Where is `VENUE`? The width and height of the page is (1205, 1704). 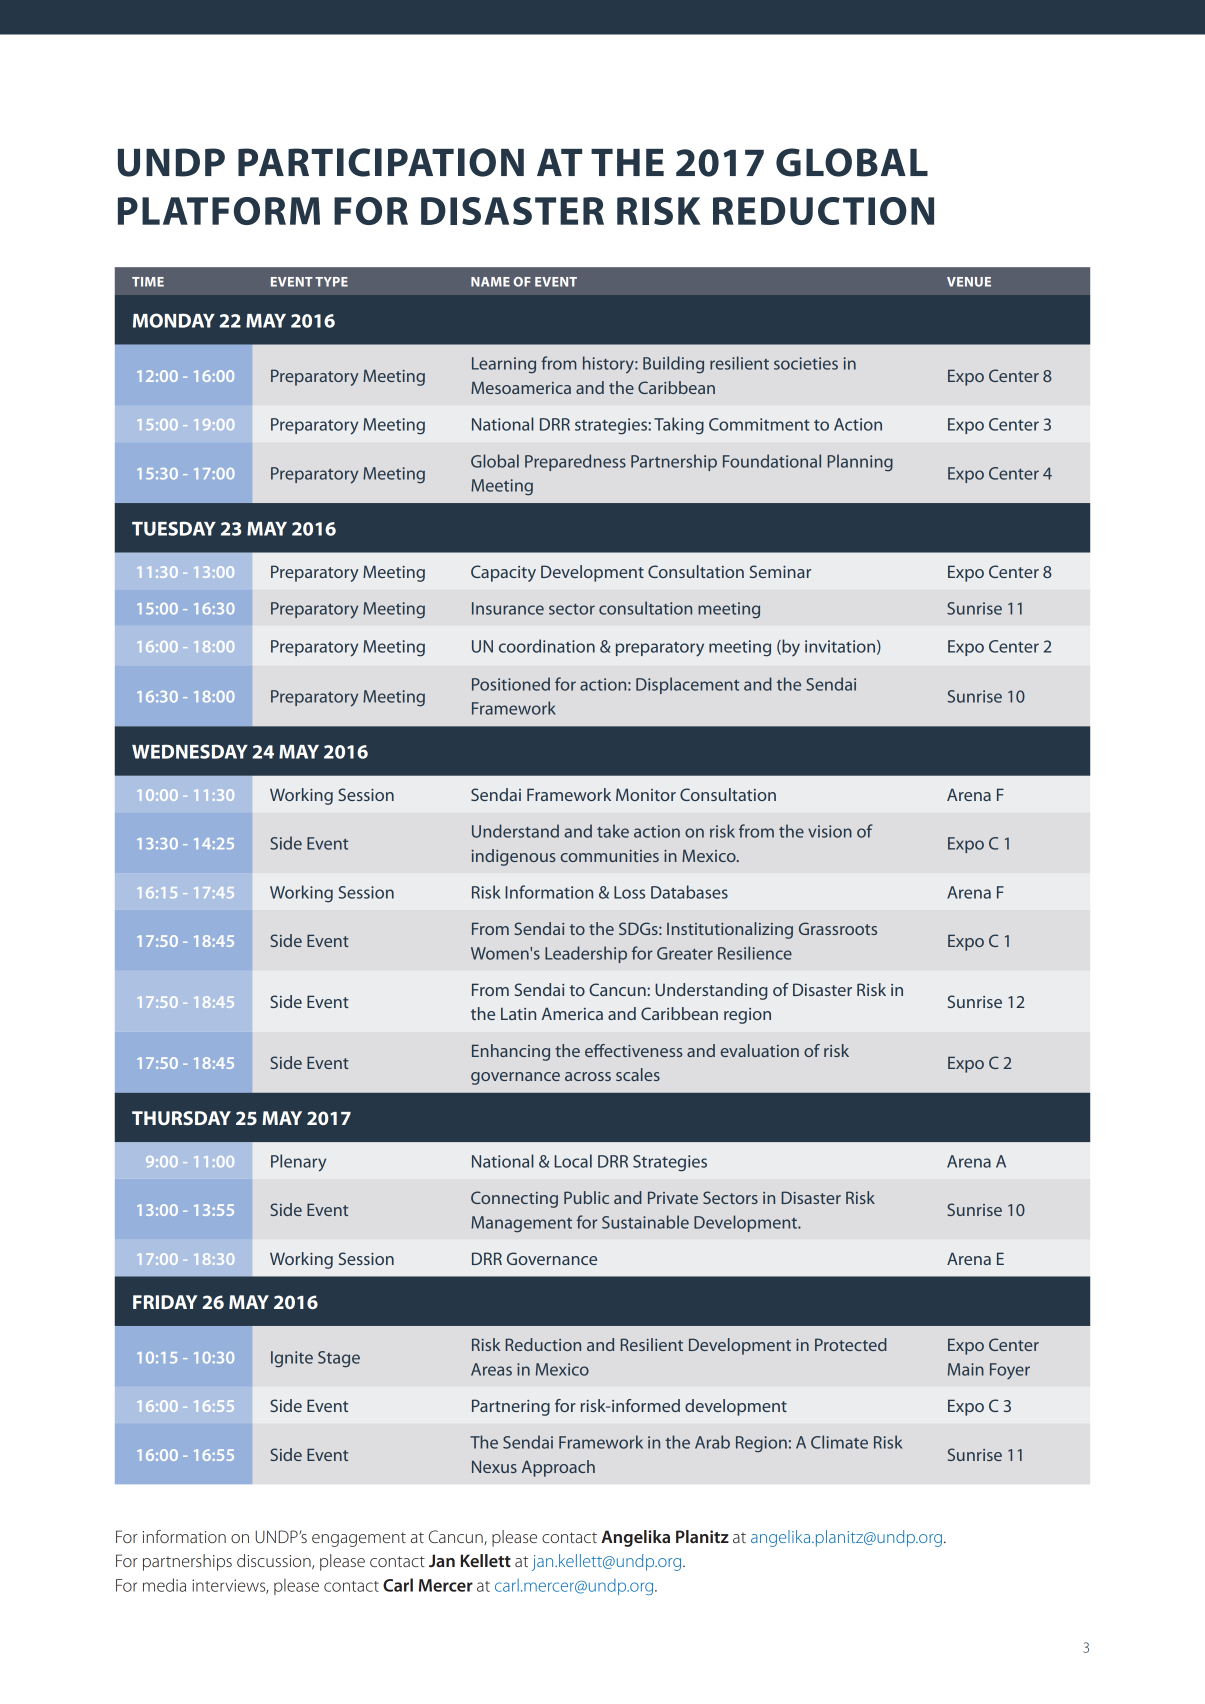
VENUE is located at coordinates (969, 282).
